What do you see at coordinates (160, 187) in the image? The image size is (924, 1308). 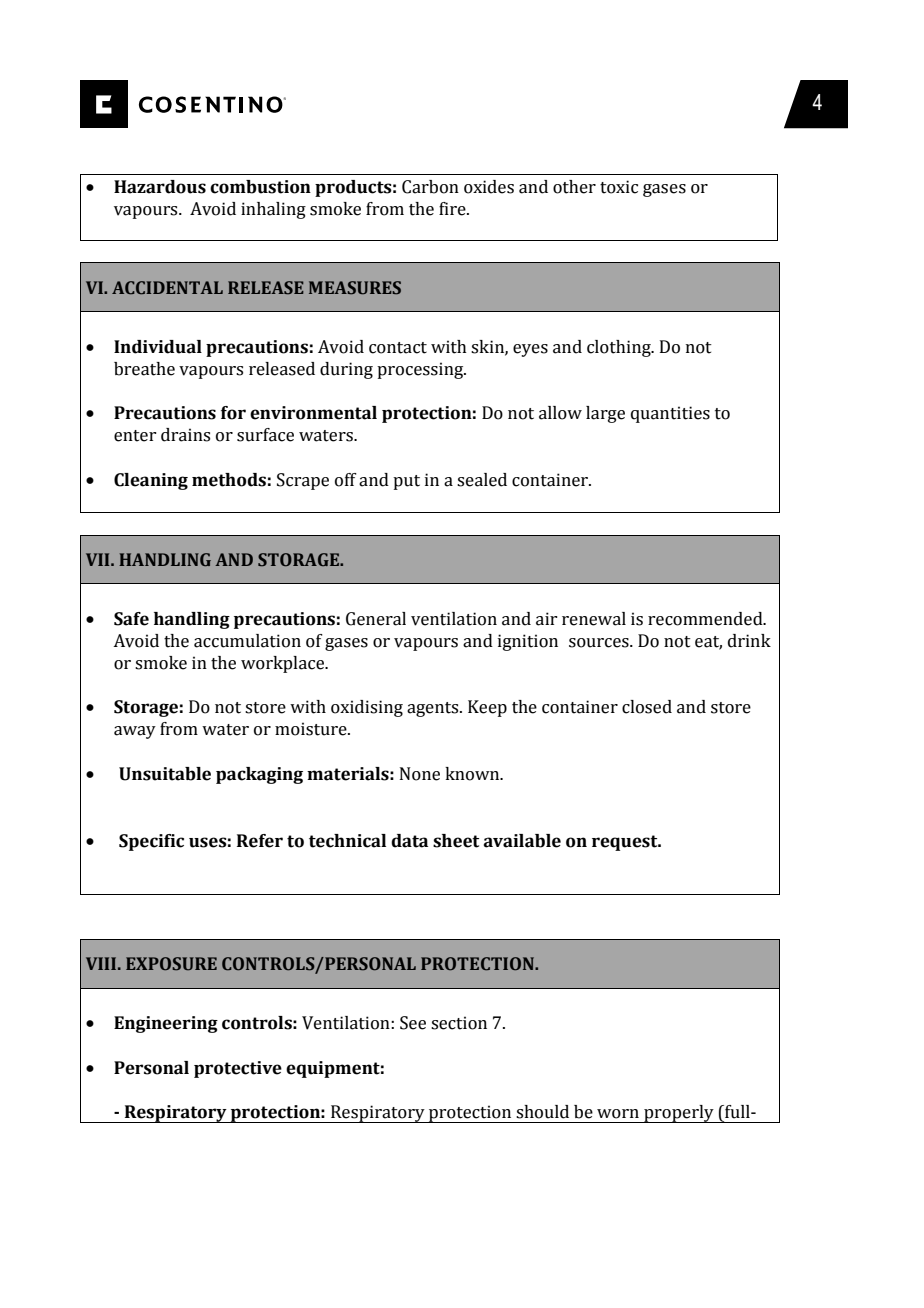 I see `Hazardous` at bounding box center [160, 187].
